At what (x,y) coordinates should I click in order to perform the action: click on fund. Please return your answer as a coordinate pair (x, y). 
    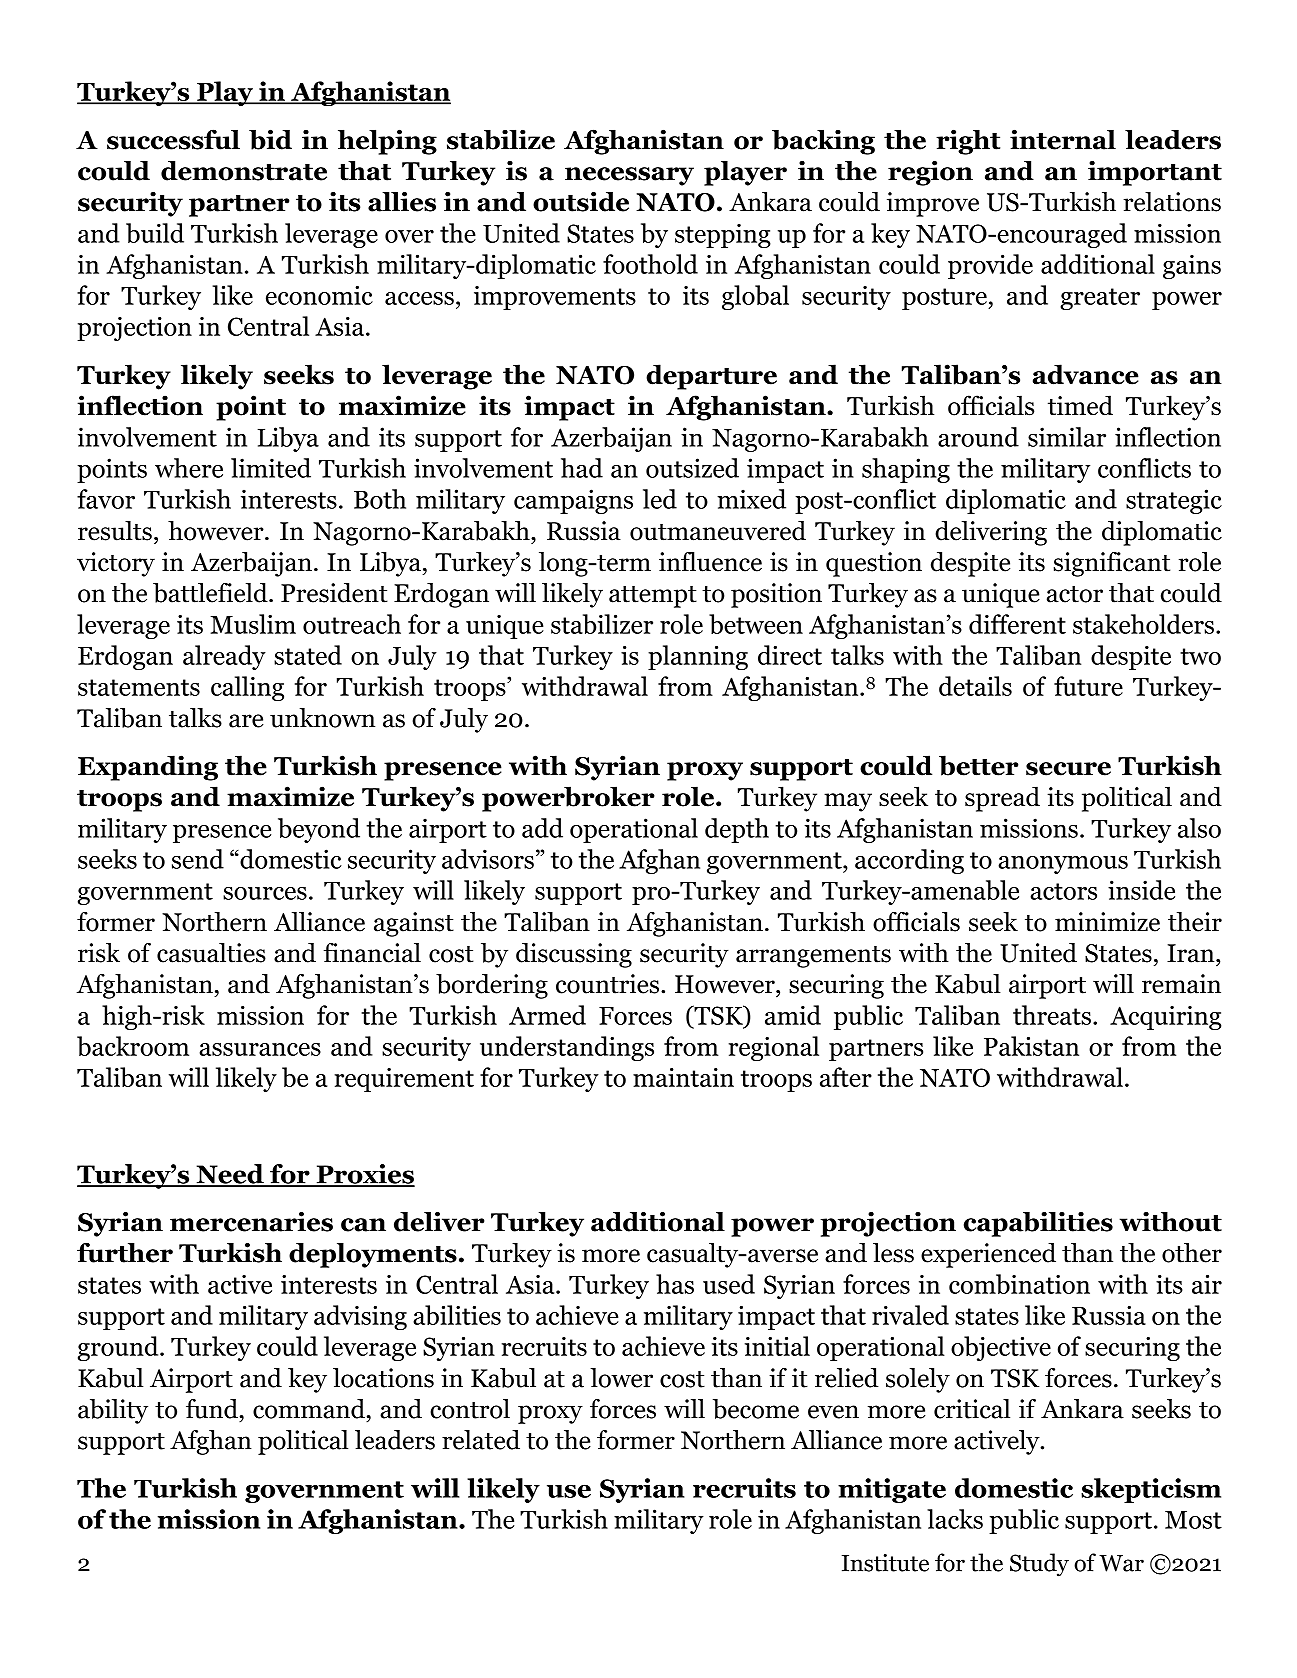
    Looking at the image, I should click on (212, 1409).
